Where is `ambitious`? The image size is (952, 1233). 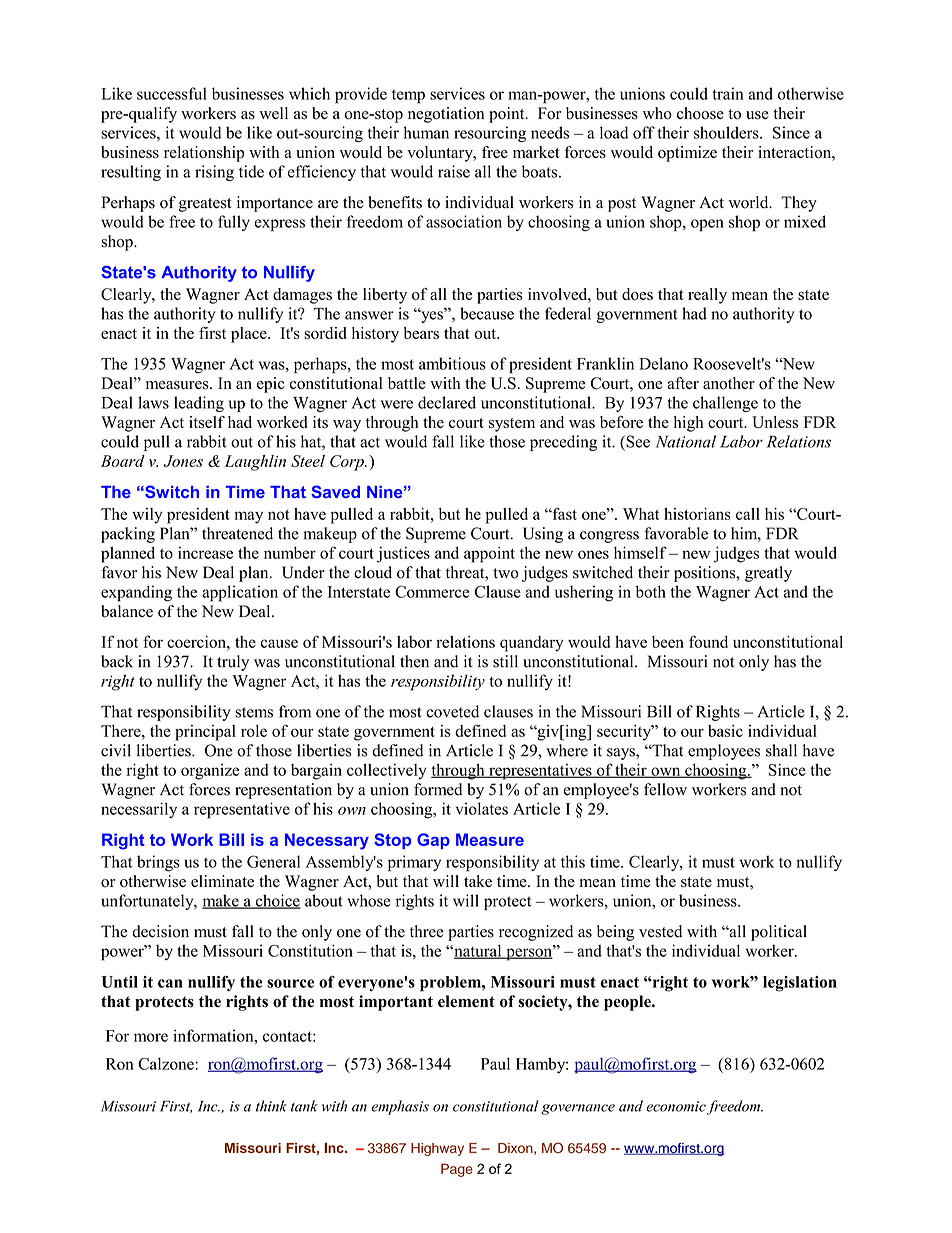 ambitious is located at coordinates (452, 363).
